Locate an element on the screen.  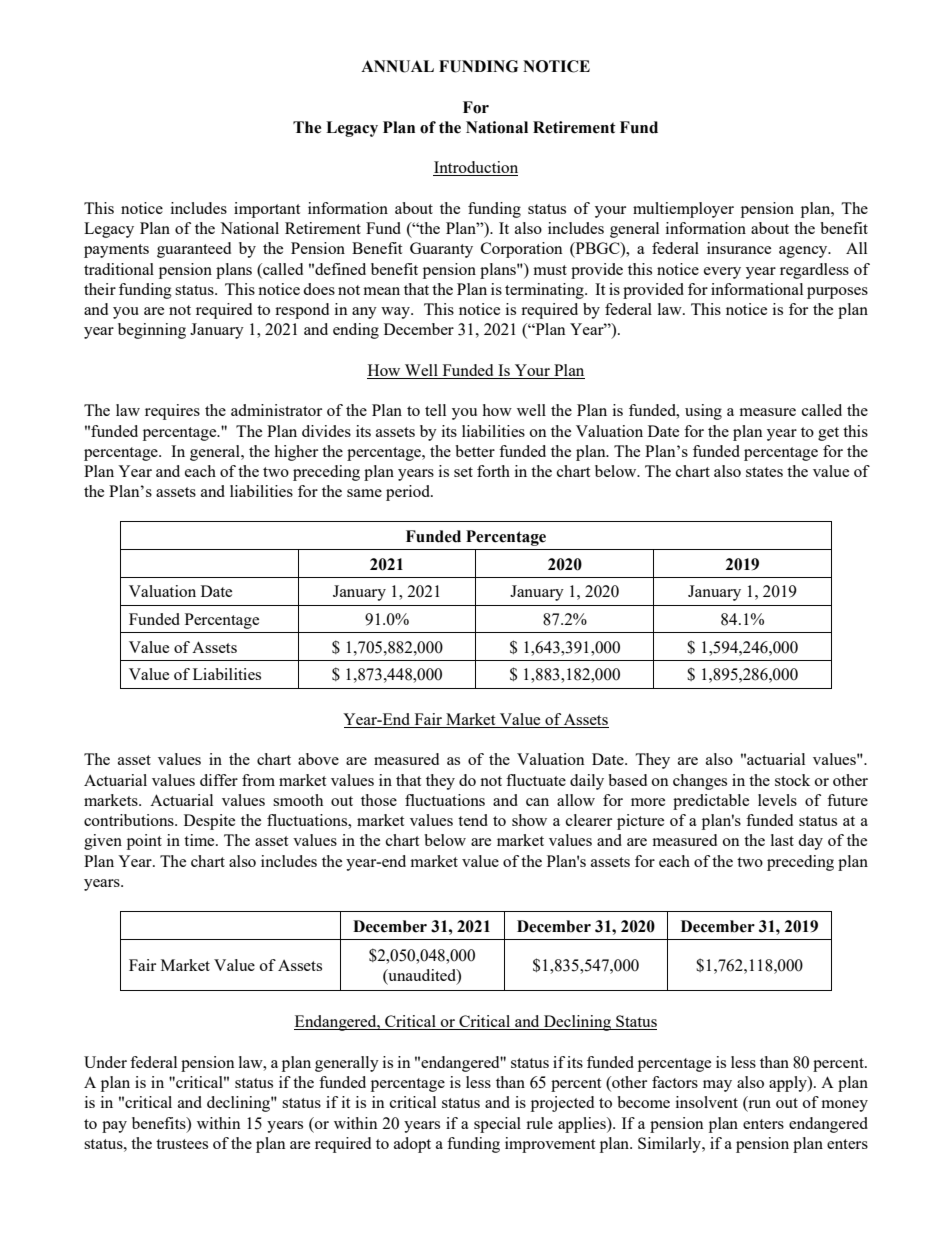
tell is located at coordinates (435, 410).
